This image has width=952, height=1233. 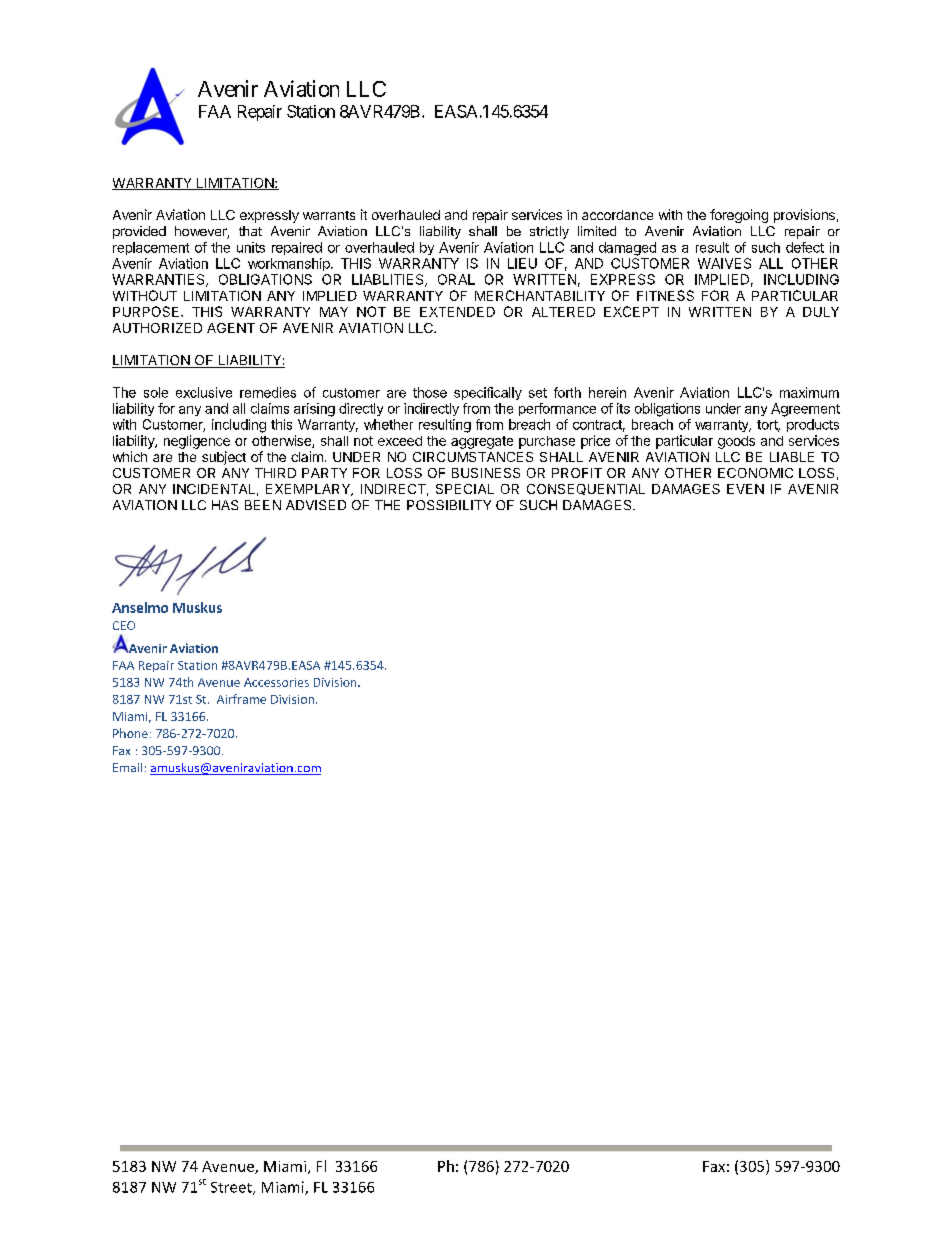 I want to click on WAIVES, so click(x=724, y=263).
